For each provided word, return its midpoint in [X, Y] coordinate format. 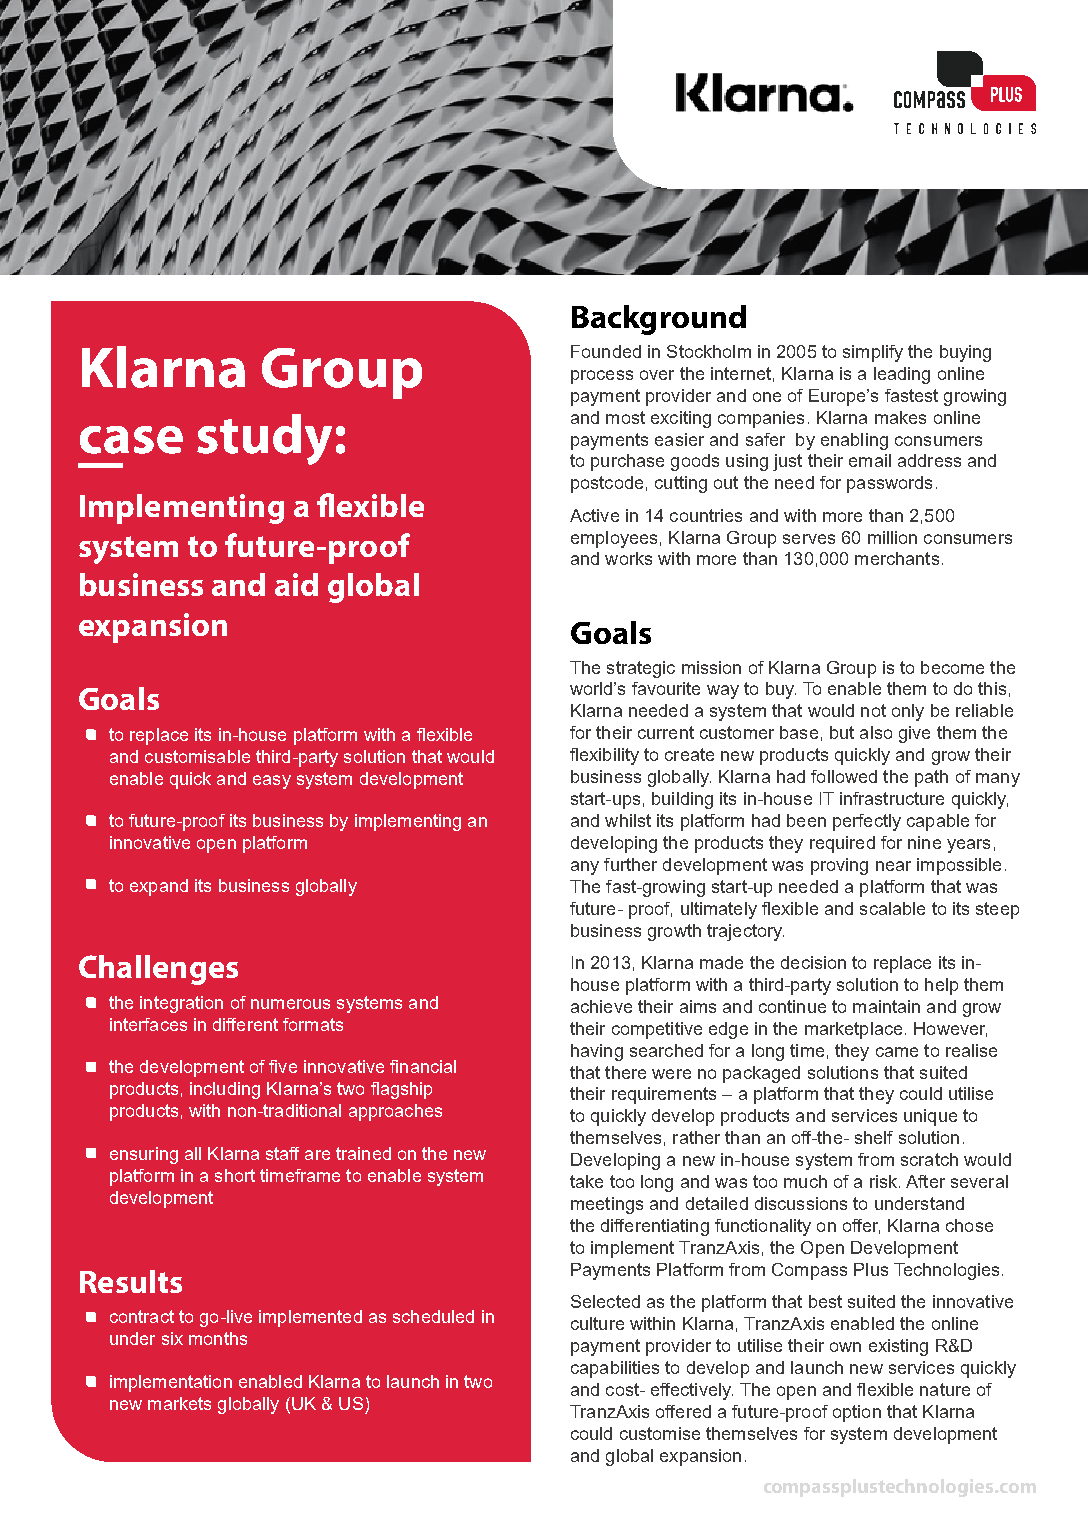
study [264, 439]
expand [159, 887]
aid [296, 584]
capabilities [615, 1369]
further [630, 864]
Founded [606, 351]
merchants [897, 558]
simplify [873, 353]
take [586, 1181]
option [857, 1413]
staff [282, 1153]
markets [179, 1403]
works [628, 558]
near [893, 866]
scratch [929, 1159]
